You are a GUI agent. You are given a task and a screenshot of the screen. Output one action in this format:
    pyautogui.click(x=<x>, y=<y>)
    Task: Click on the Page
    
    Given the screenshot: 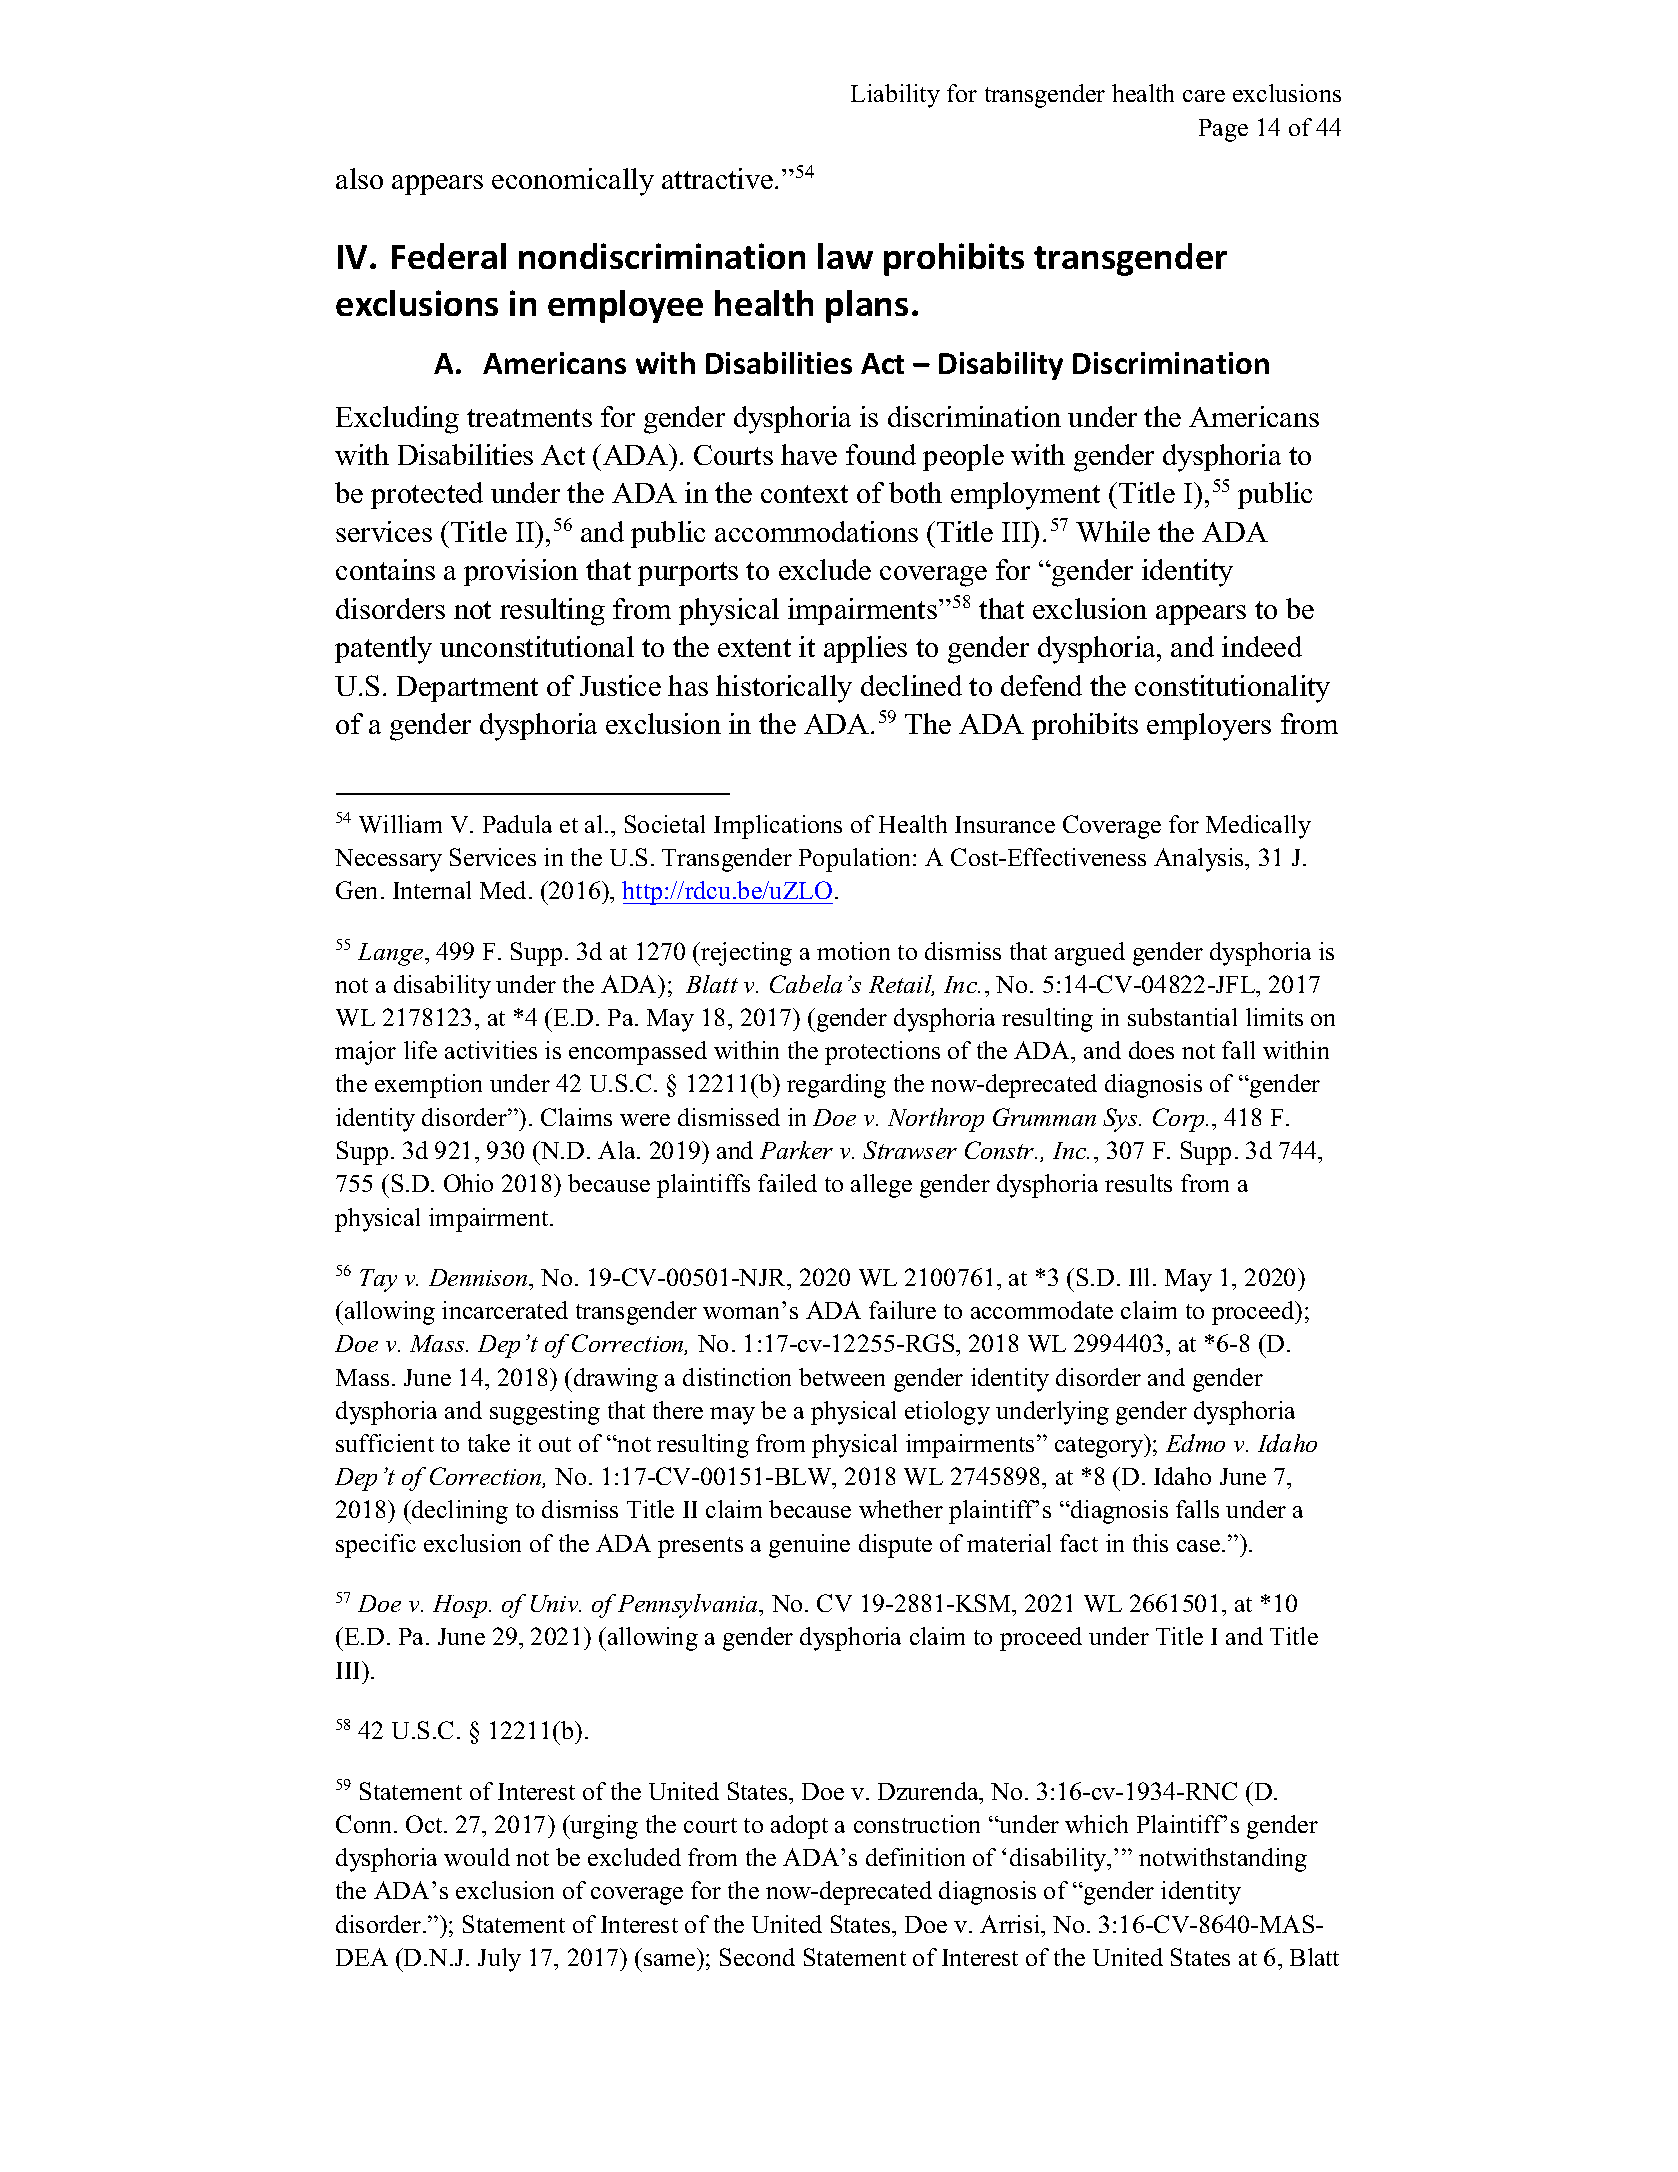 What is the action you would take?
    pyautogui.click(x=1223, y=130)
